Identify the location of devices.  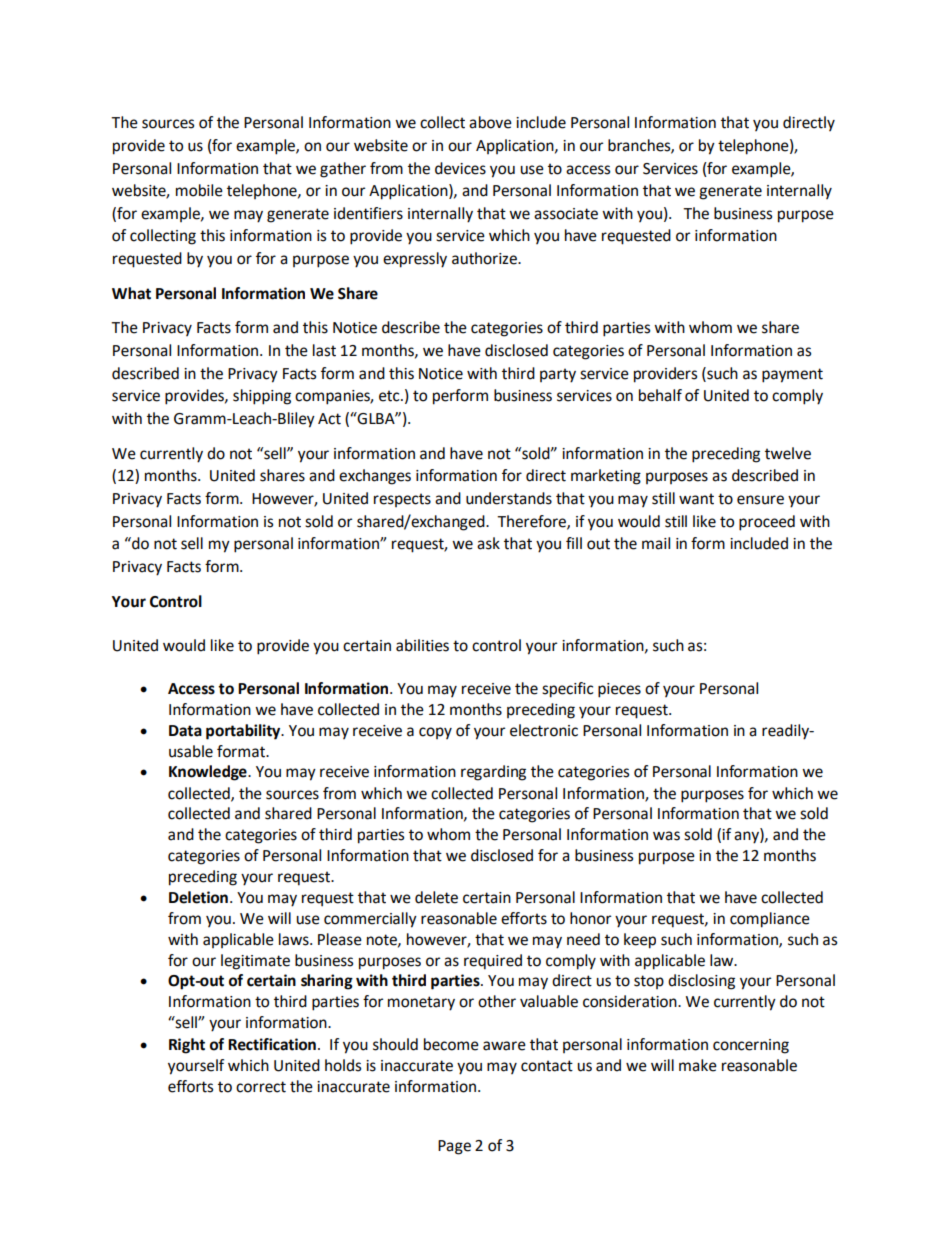
(460, 168).
